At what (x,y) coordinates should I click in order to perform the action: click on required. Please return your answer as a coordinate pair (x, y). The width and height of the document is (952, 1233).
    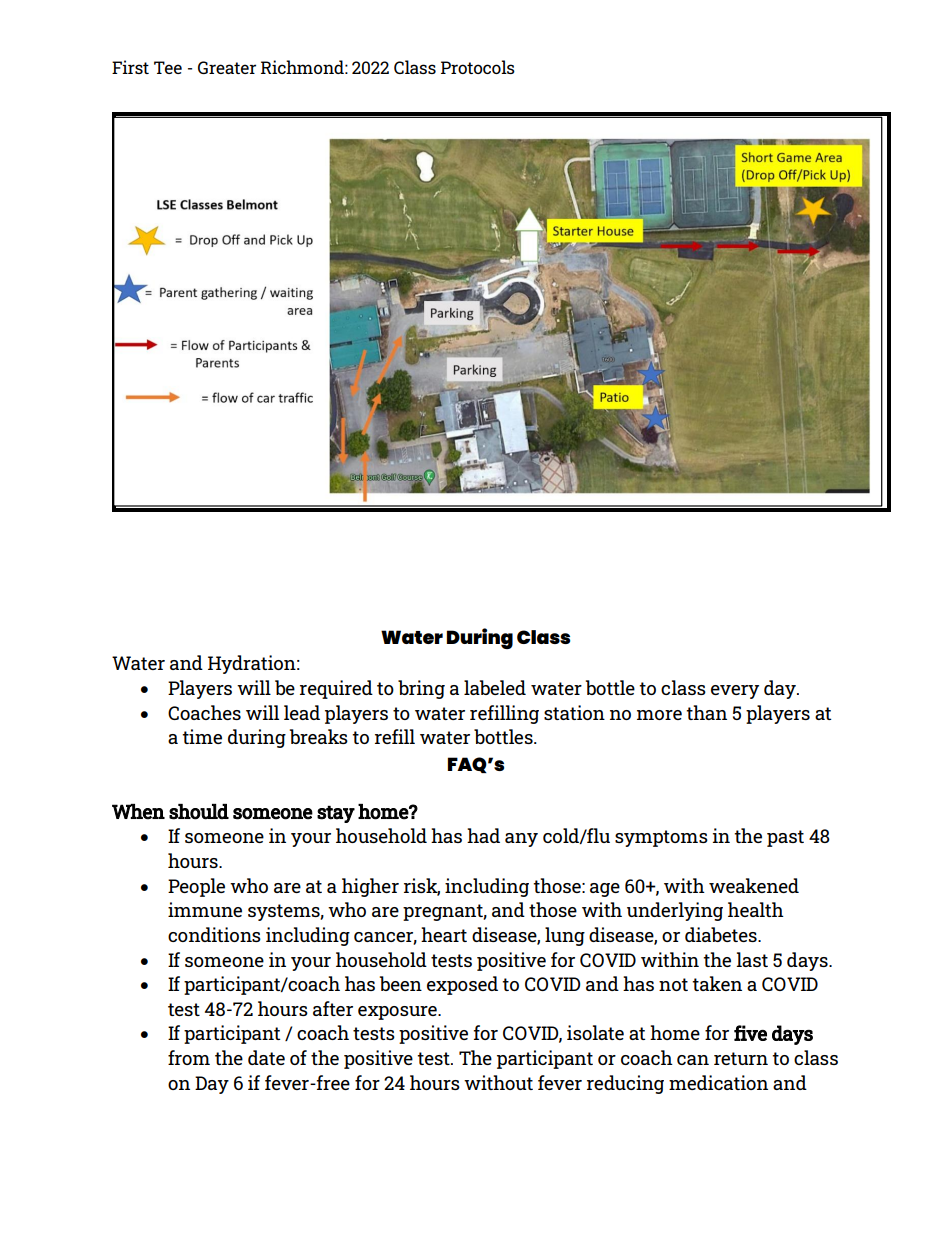
    Looking at the image, I should click on (336, 689).
